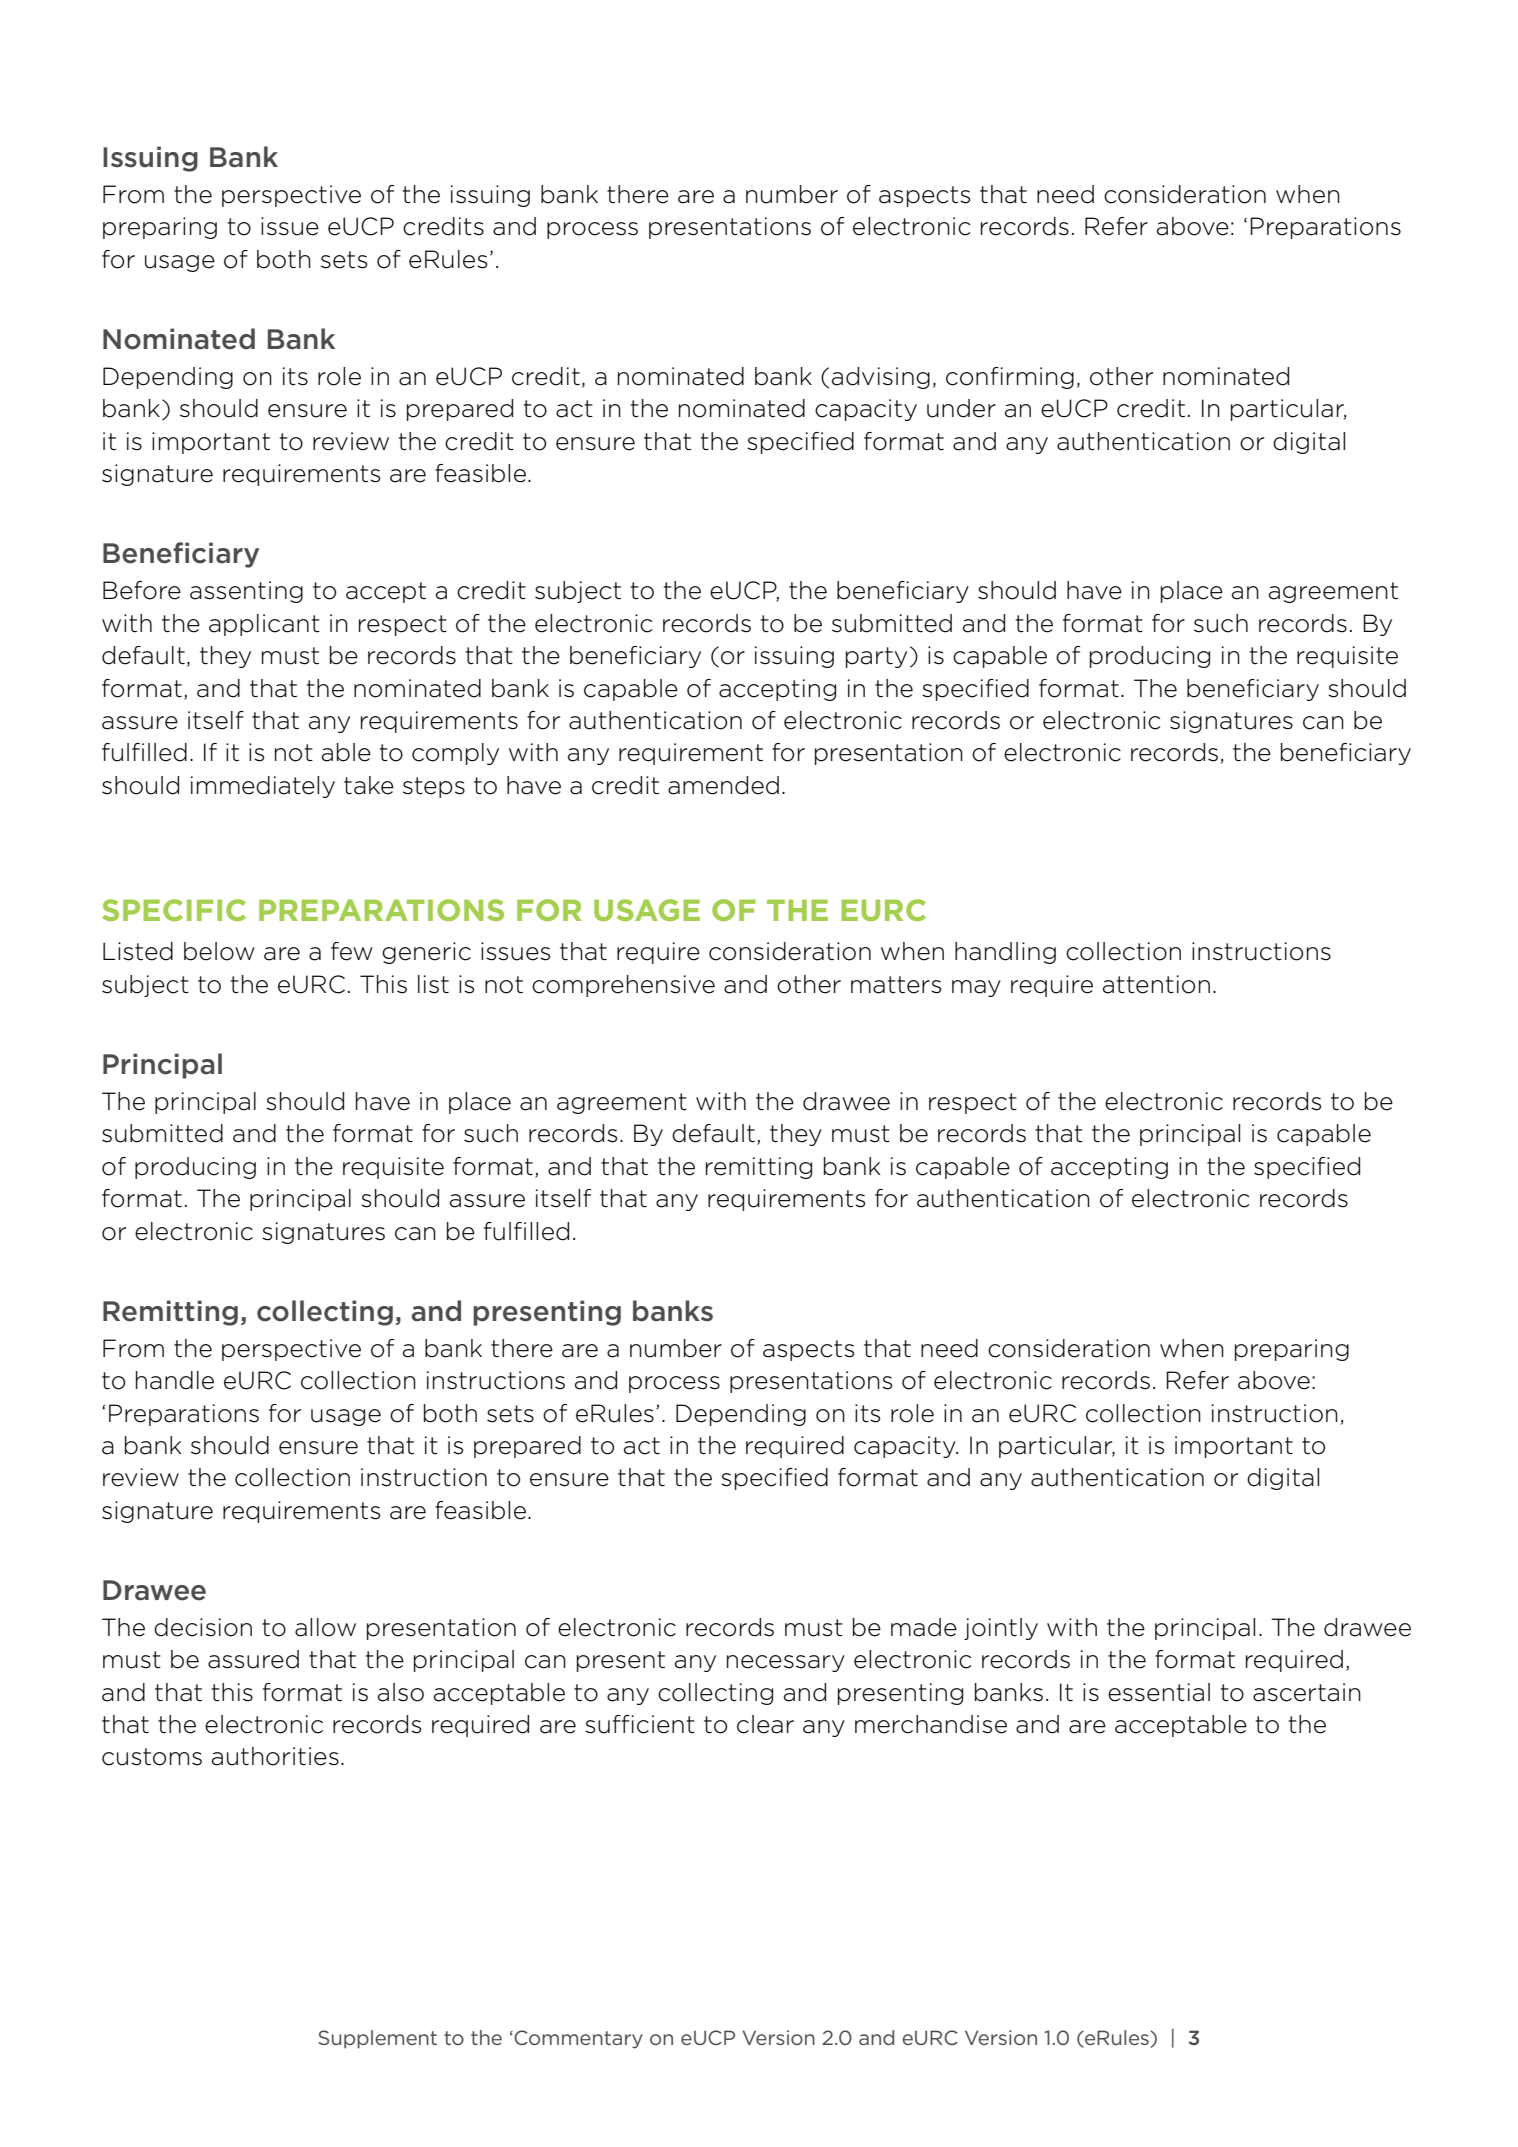  Describe the element at coordinates (1159, 1692) in the document. I see `essential` at that location.
